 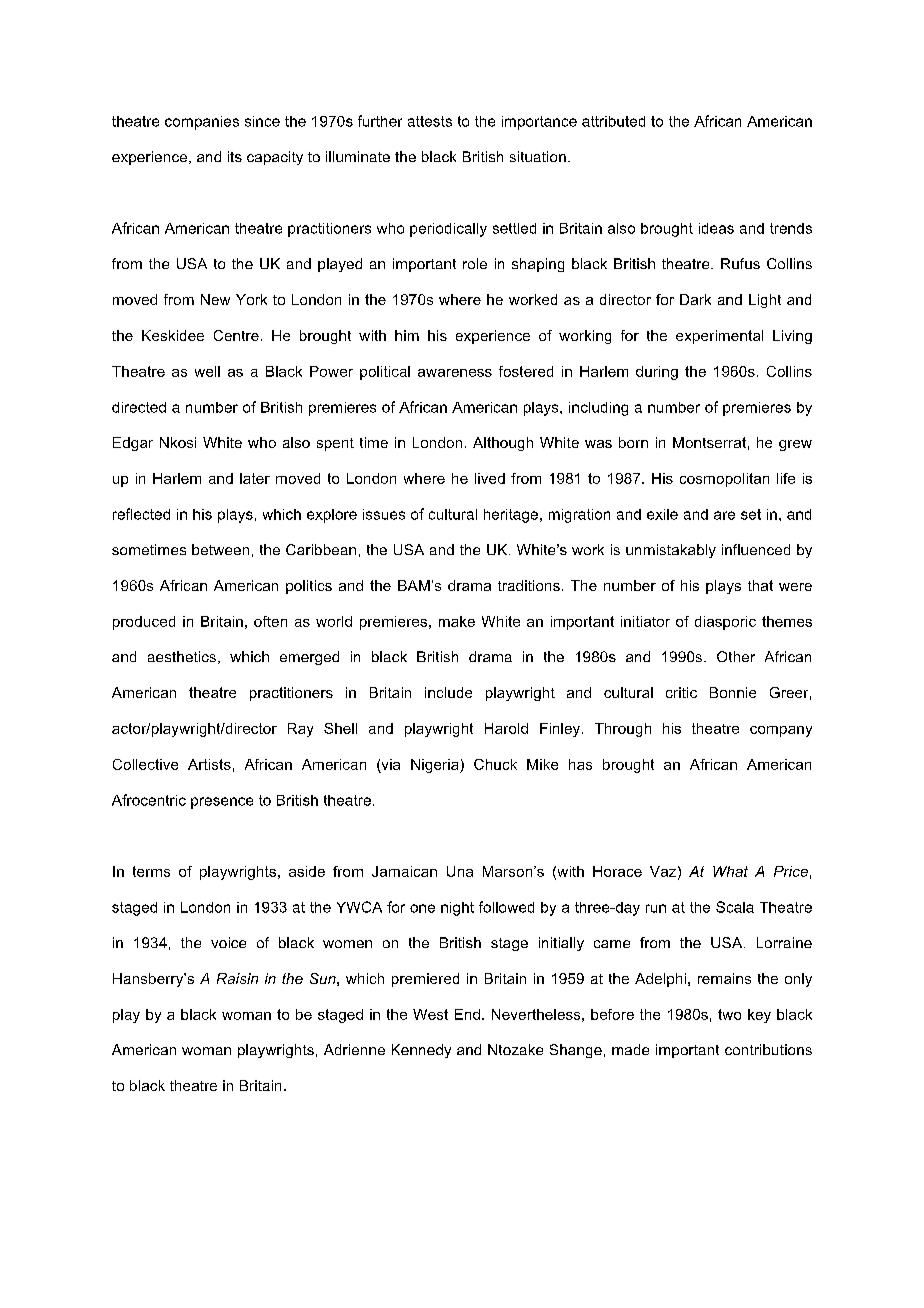 I want to click on attributed, so click(x=613, y=121).
